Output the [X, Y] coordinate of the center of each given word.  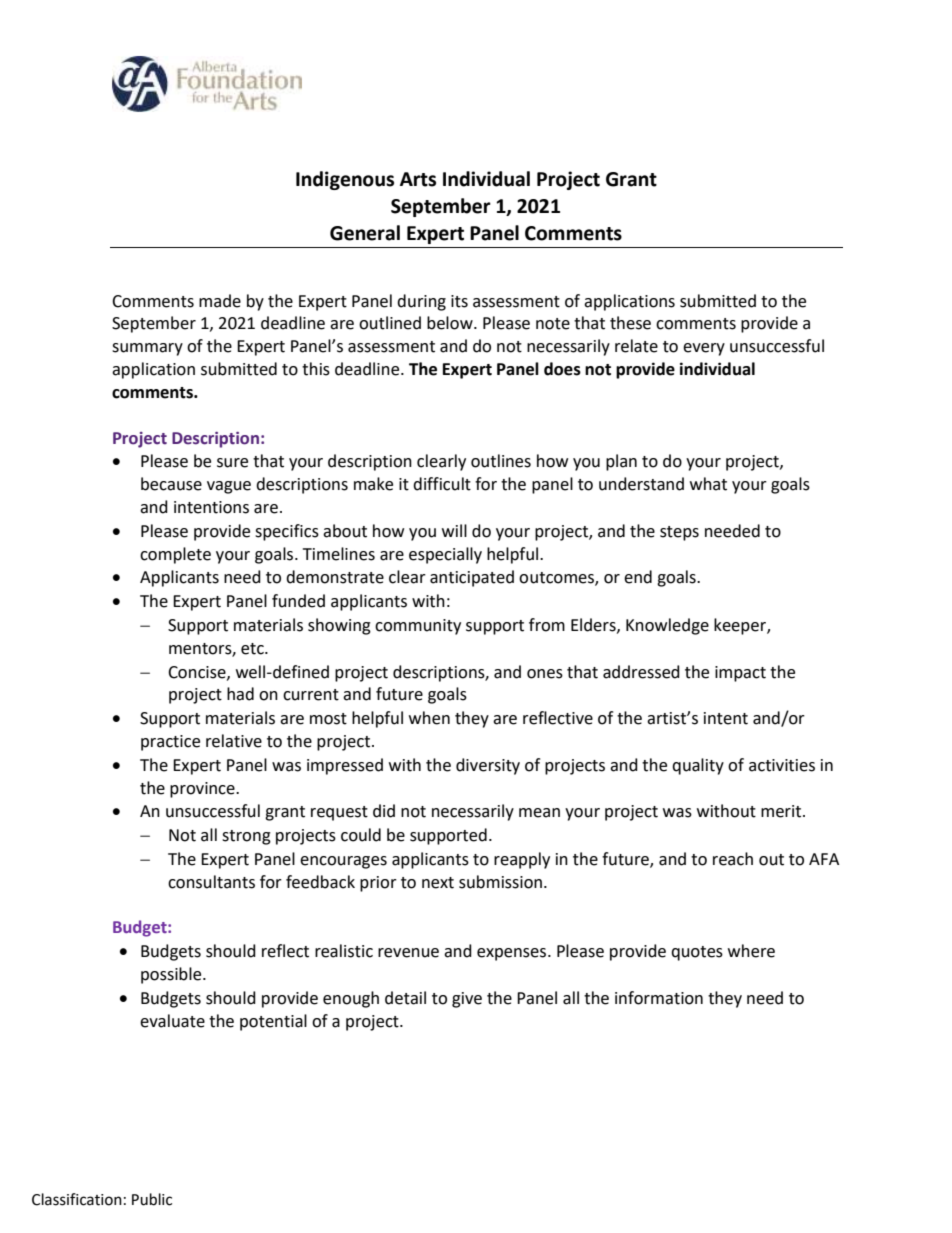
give [467, 1000]
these [630, 323]
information [659, 998]
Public [152, 1199]
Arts [418, 179]
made [220, 301]
